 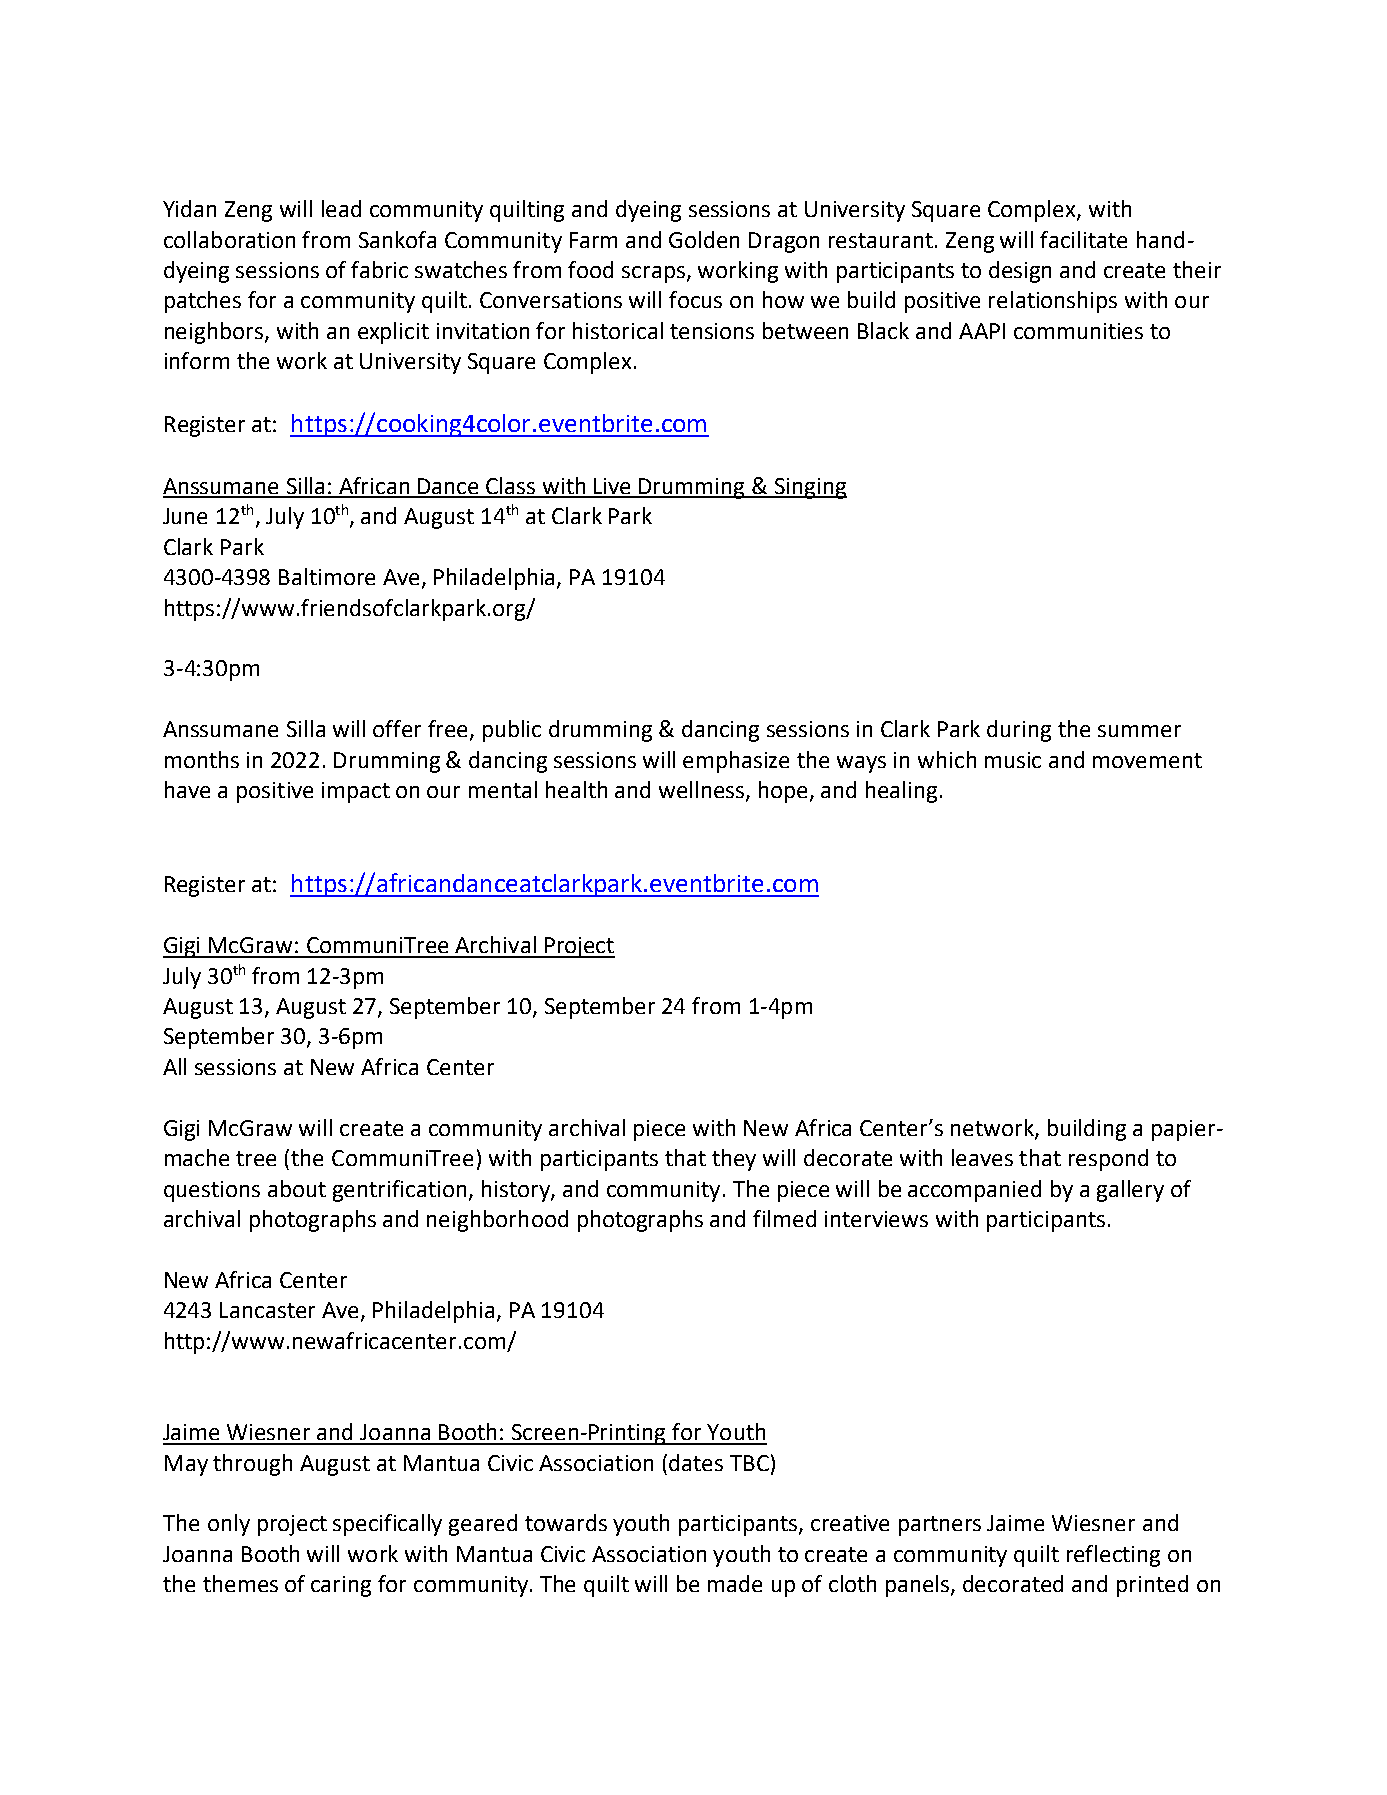 What do you see at coordinates (341, 1586) in the screenshot?
I see `caring` at bounding box center [341, 1586].
